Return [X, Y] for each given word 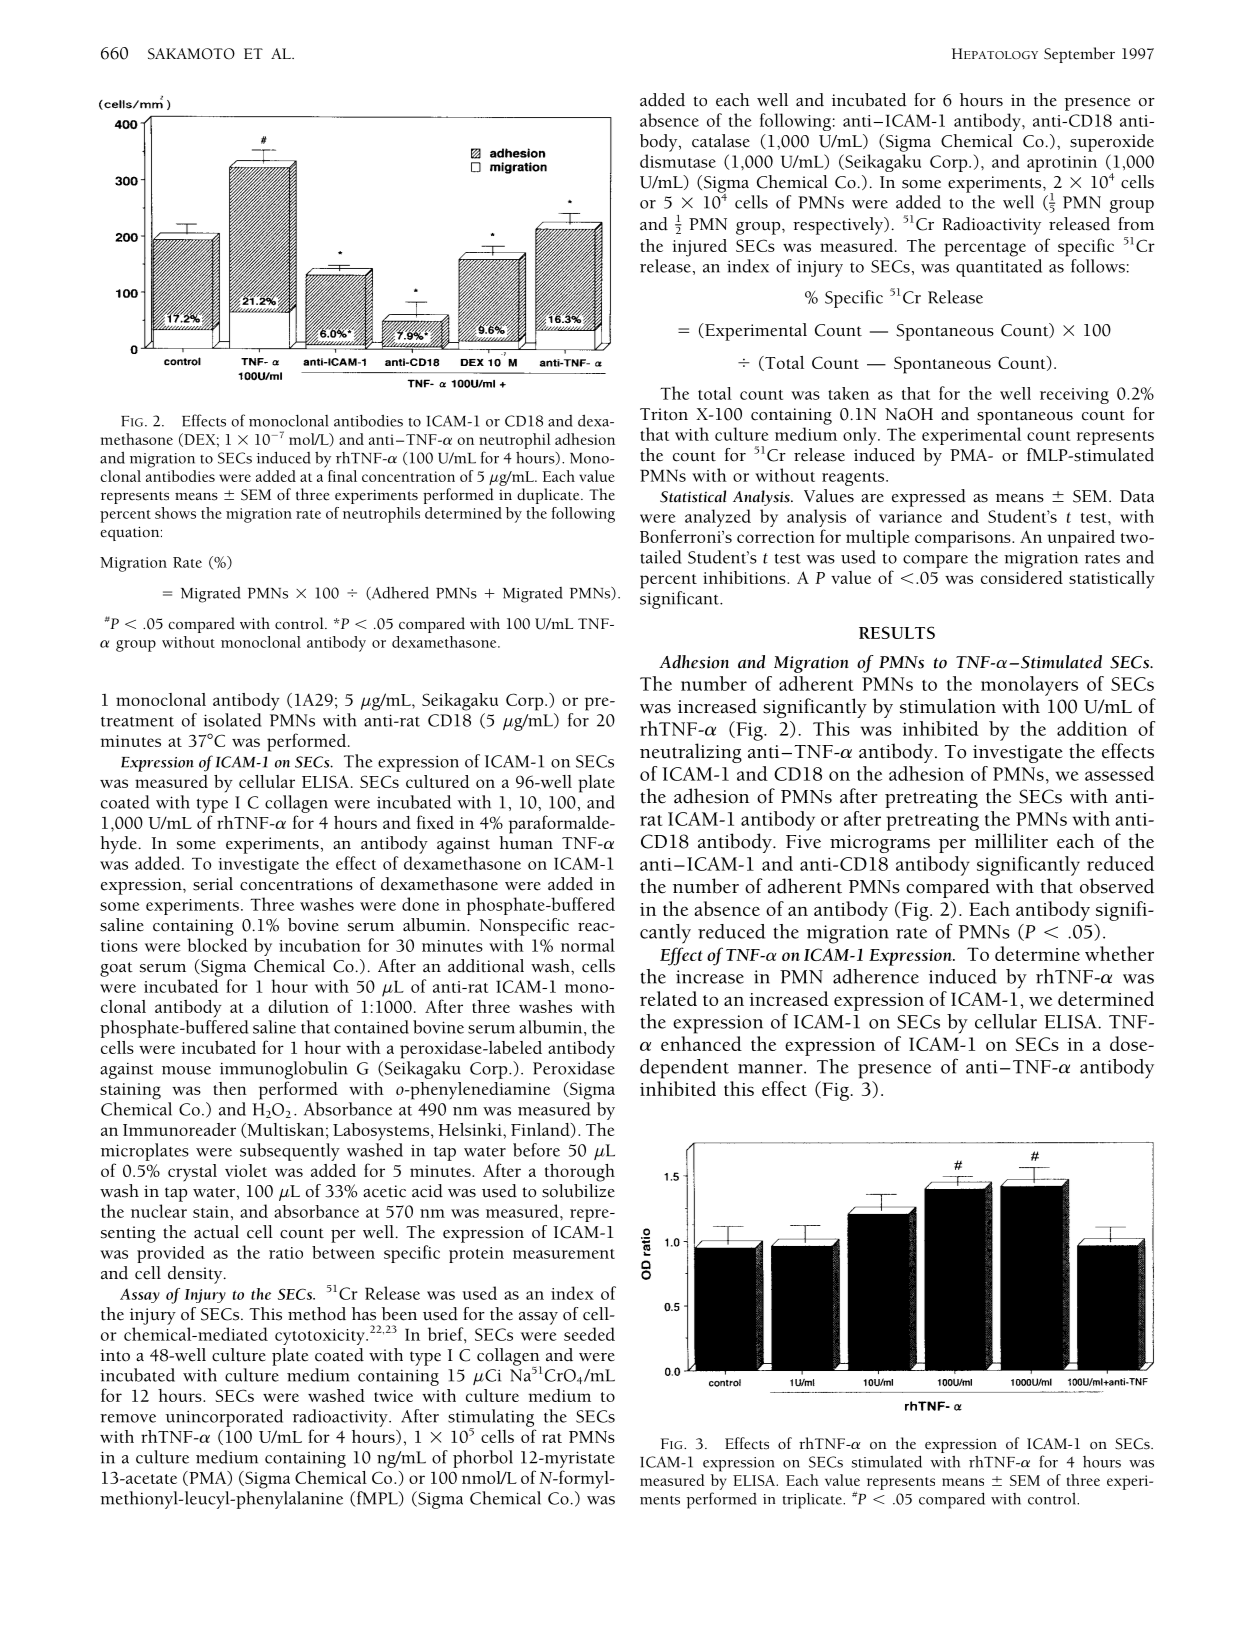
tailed [660, 557]
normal [588, 945]
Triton [664, 414]
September [1079, 55]
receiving [1074, 396]
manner [771, 1069]
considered [1022, 577]
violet [246, 1170]
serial [213, 884]
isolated [232, 720]
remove [128, 1418]
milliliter [1011, 841]
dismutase [678, 161]
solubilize [578, 1191]
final [342, 476]
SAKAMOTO [191, 54]
